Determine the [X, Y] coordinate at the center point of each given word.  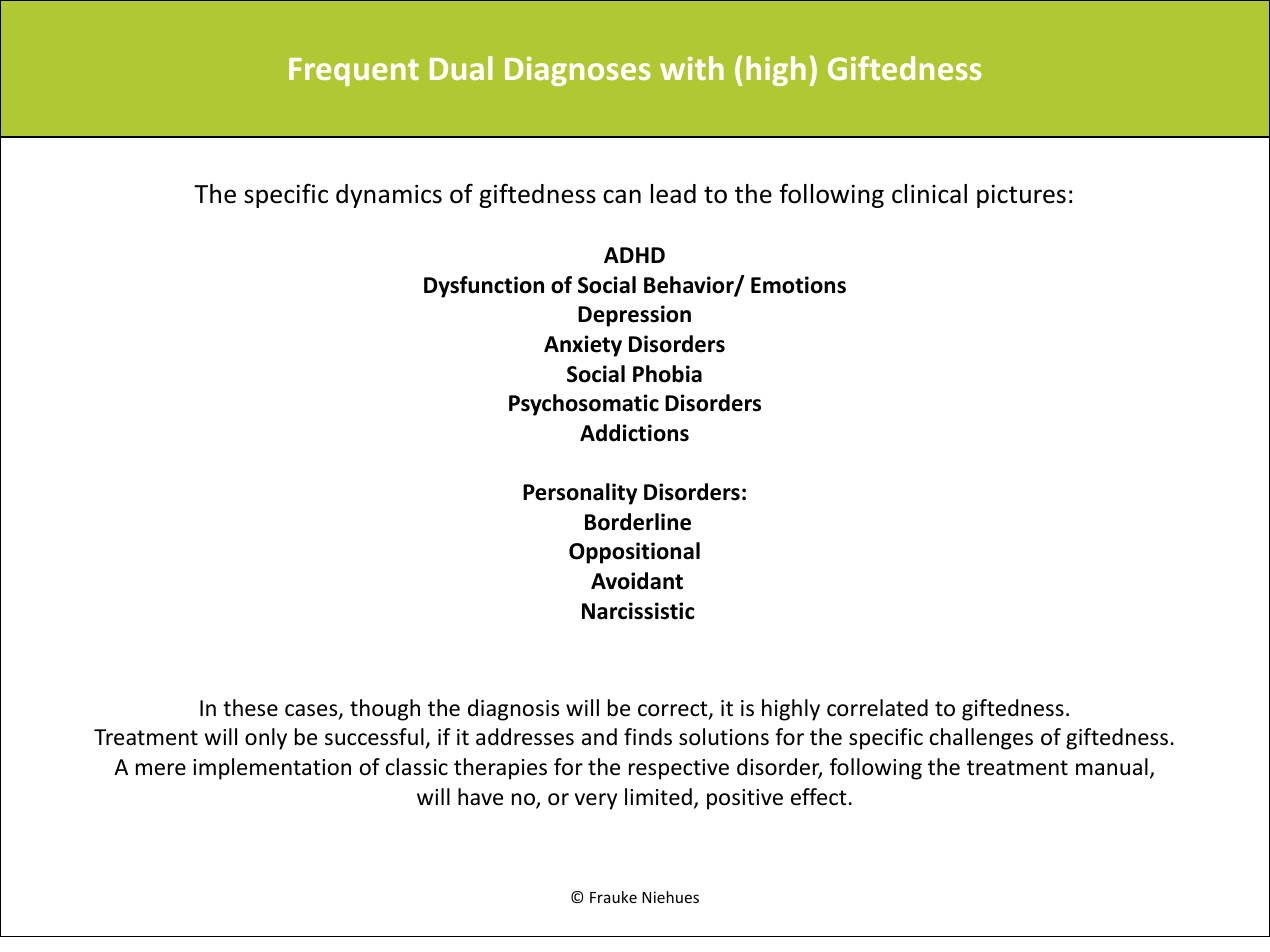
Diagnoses [578, 71]
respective [679, 769]
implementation [272, 769]
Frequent [354, 72]
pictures [1021, 196]
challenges [981, 739]
